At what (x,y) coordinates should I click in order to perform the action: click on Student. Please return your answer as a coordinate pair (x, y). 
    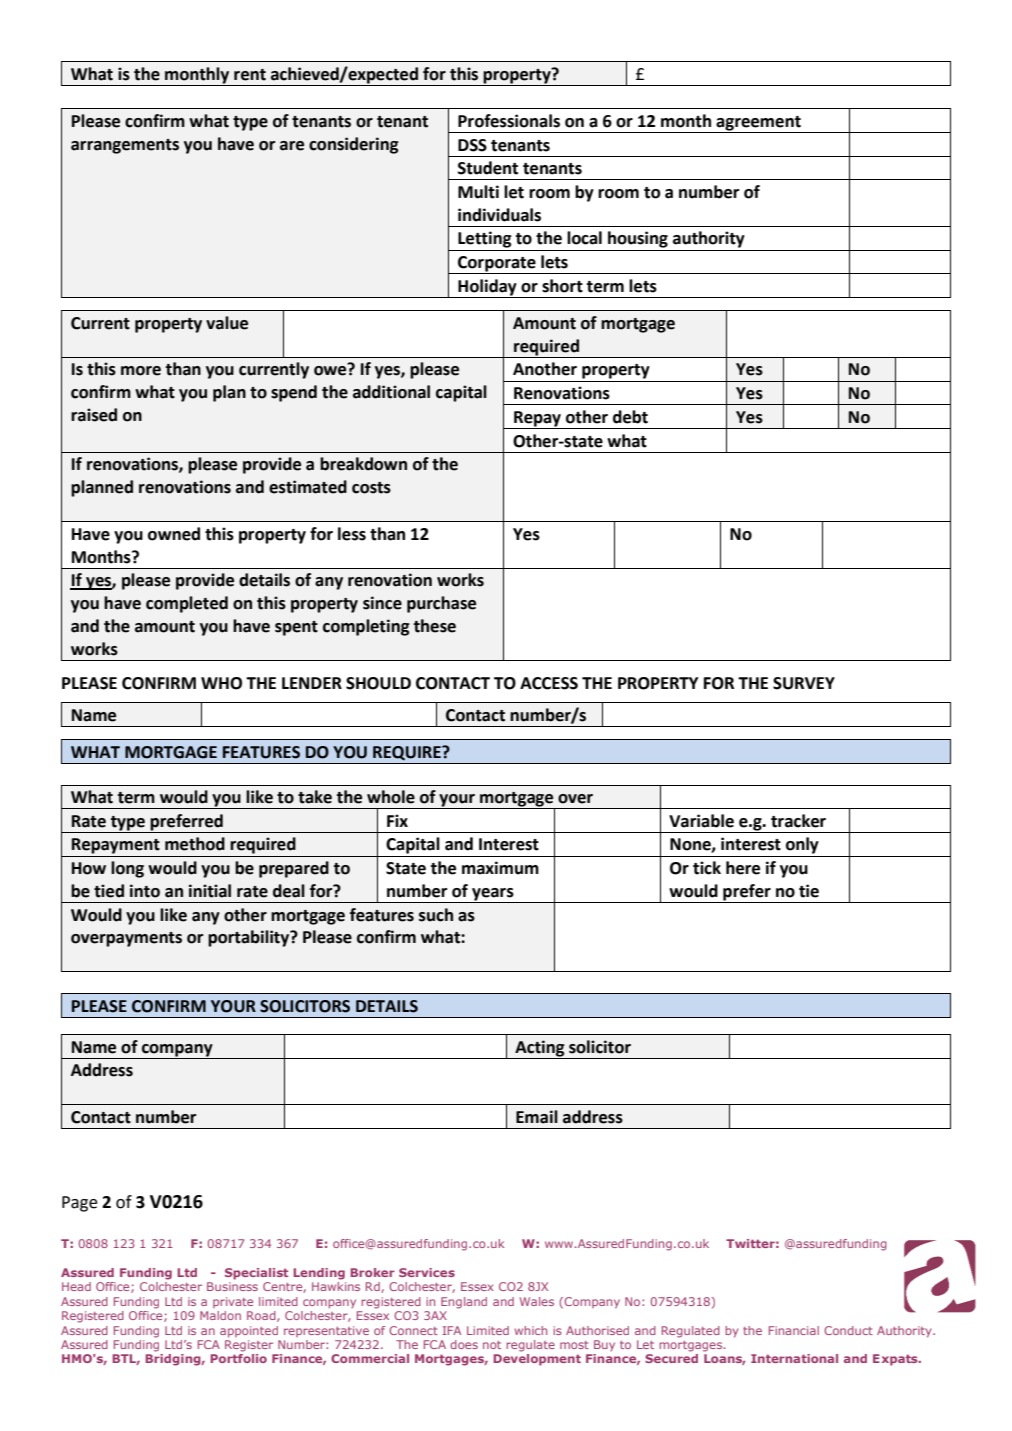
    Looking at the image, I should click on (488, 168).
